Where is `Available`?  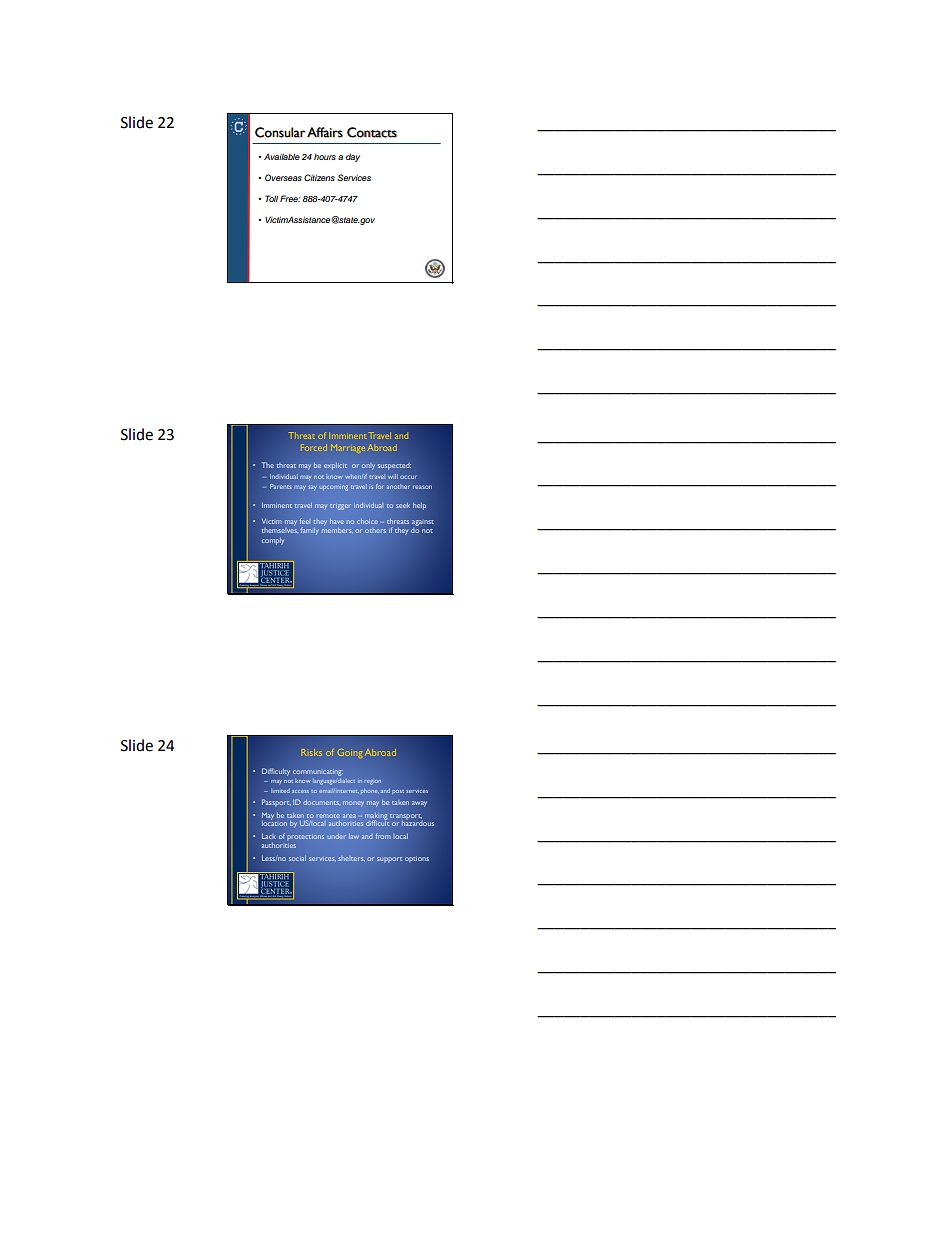 Available is located at coordinates (282, 156).
